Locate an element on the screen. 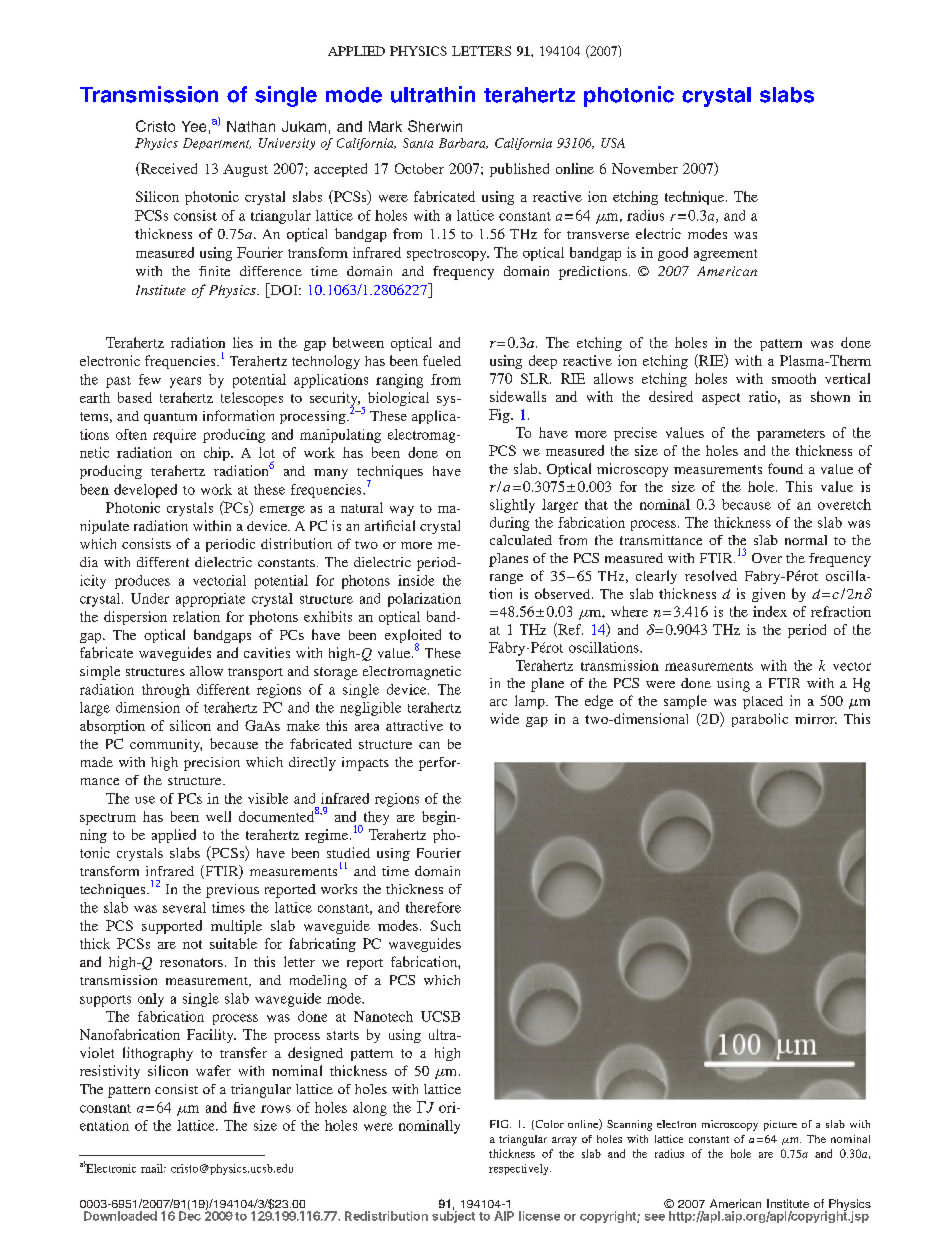  Department is located at coordinates (217, 144).
